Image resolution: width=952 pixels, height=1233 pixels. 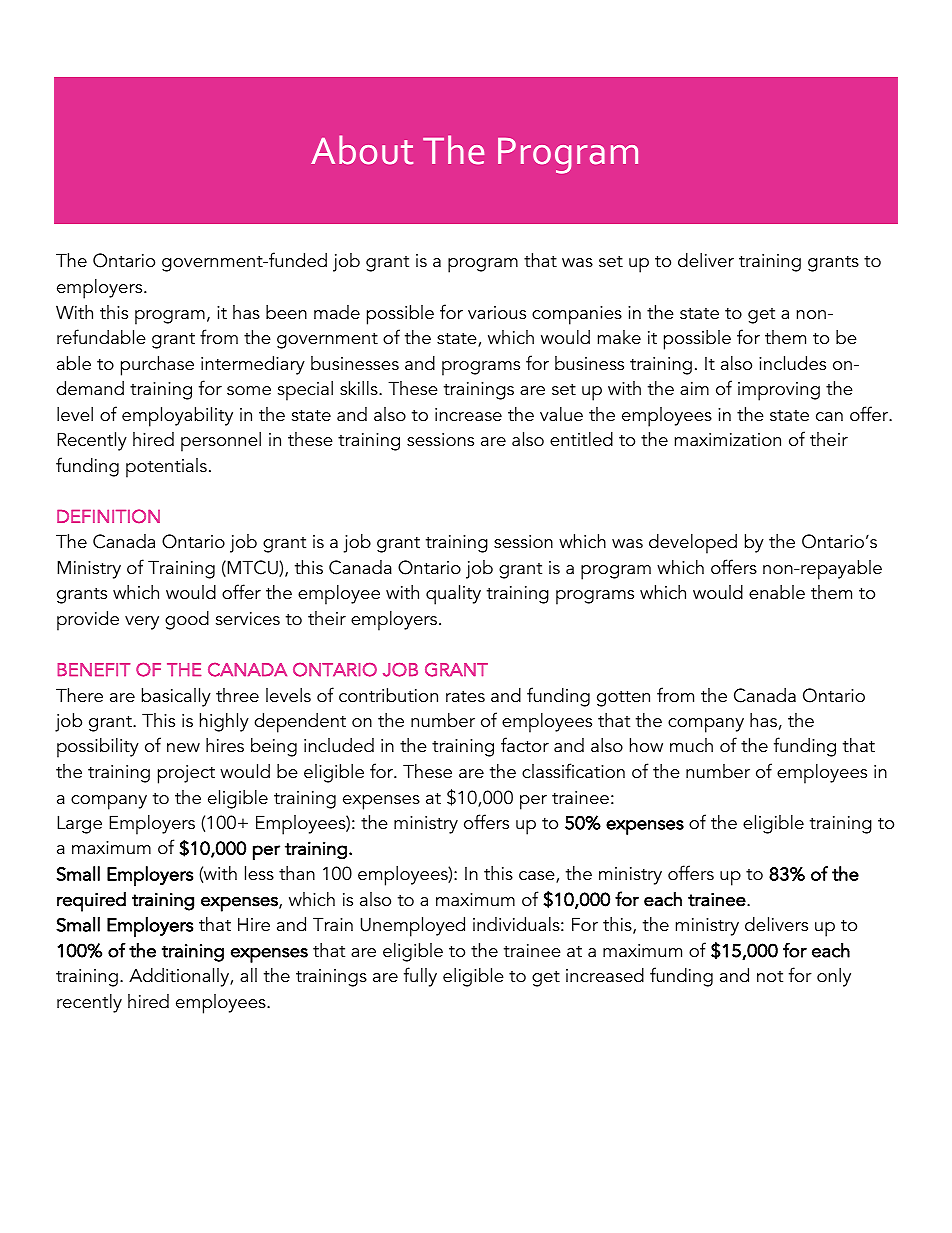 I want to click on About, so click(x=362, y=150).
